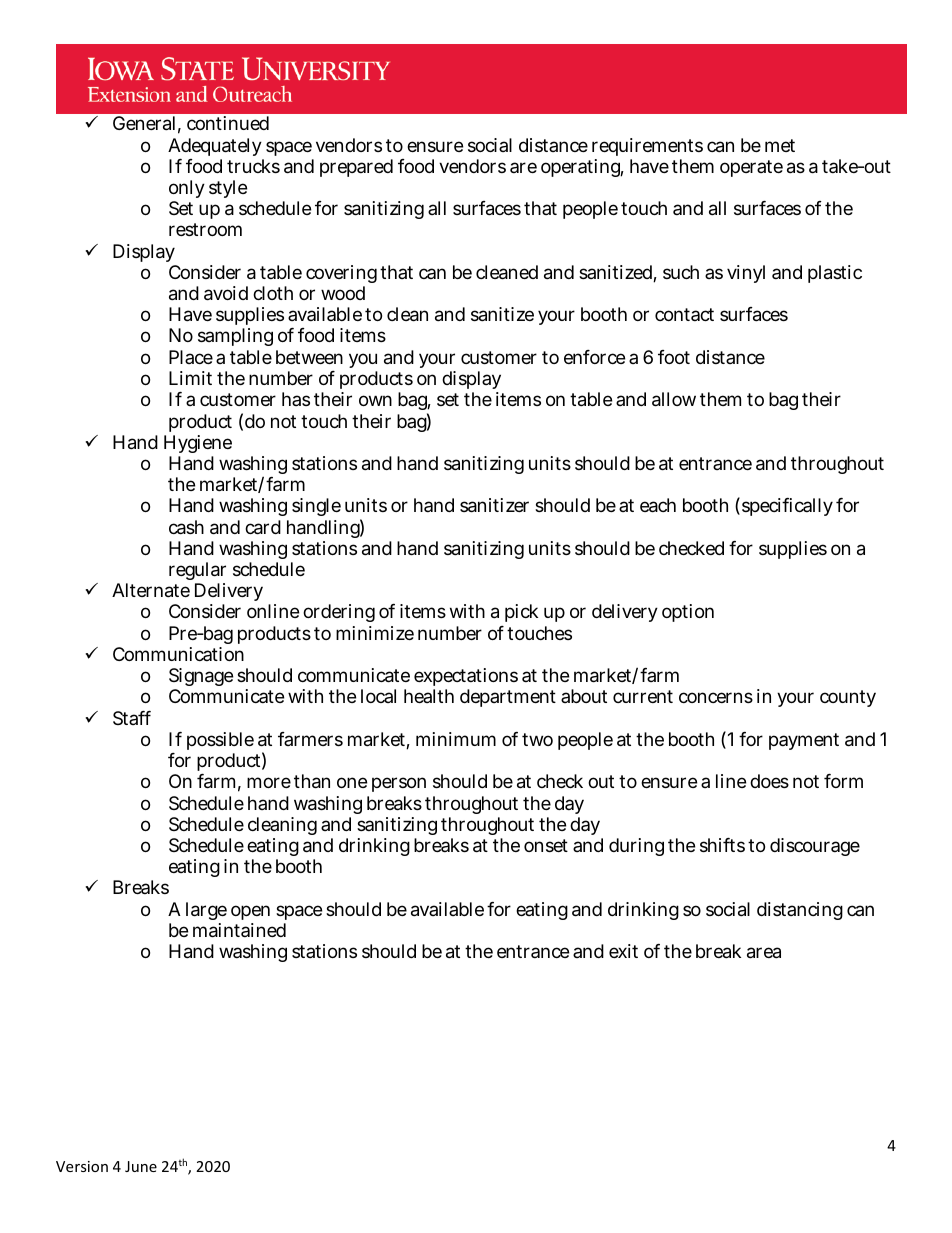 This screenshot has width=952, height=1233. I want to click on does, so click(769, 781).
